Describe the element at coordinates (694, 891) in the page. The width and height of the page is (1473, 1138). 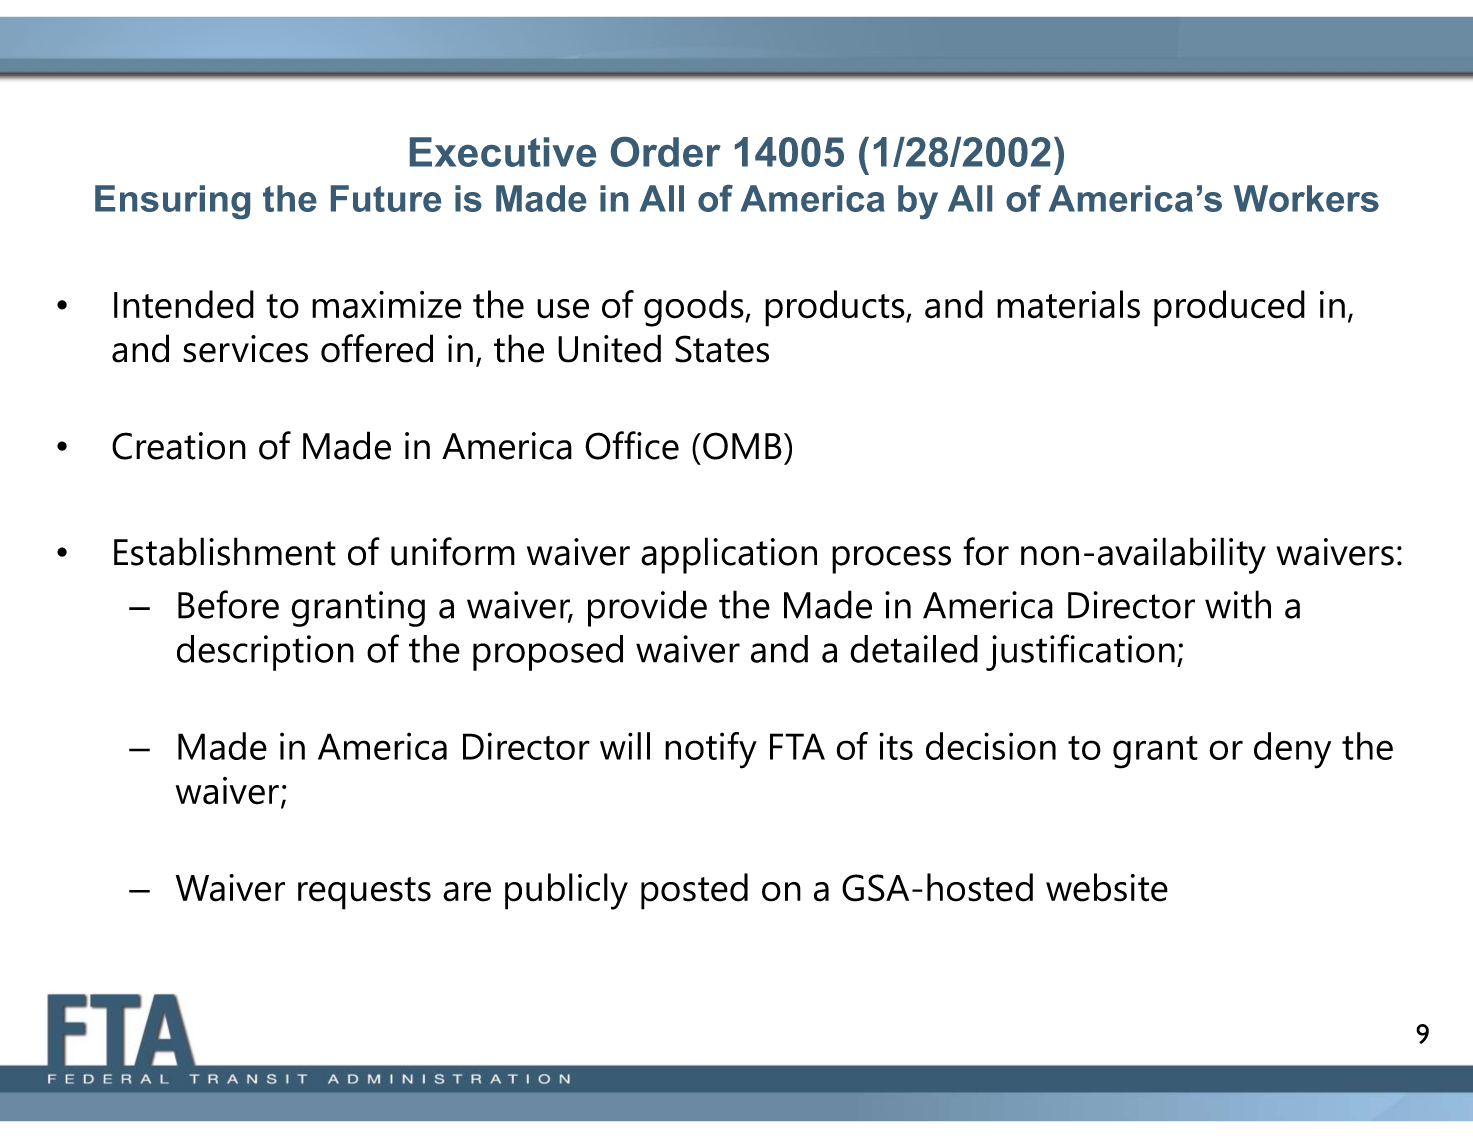
I see `posted` at that location.
